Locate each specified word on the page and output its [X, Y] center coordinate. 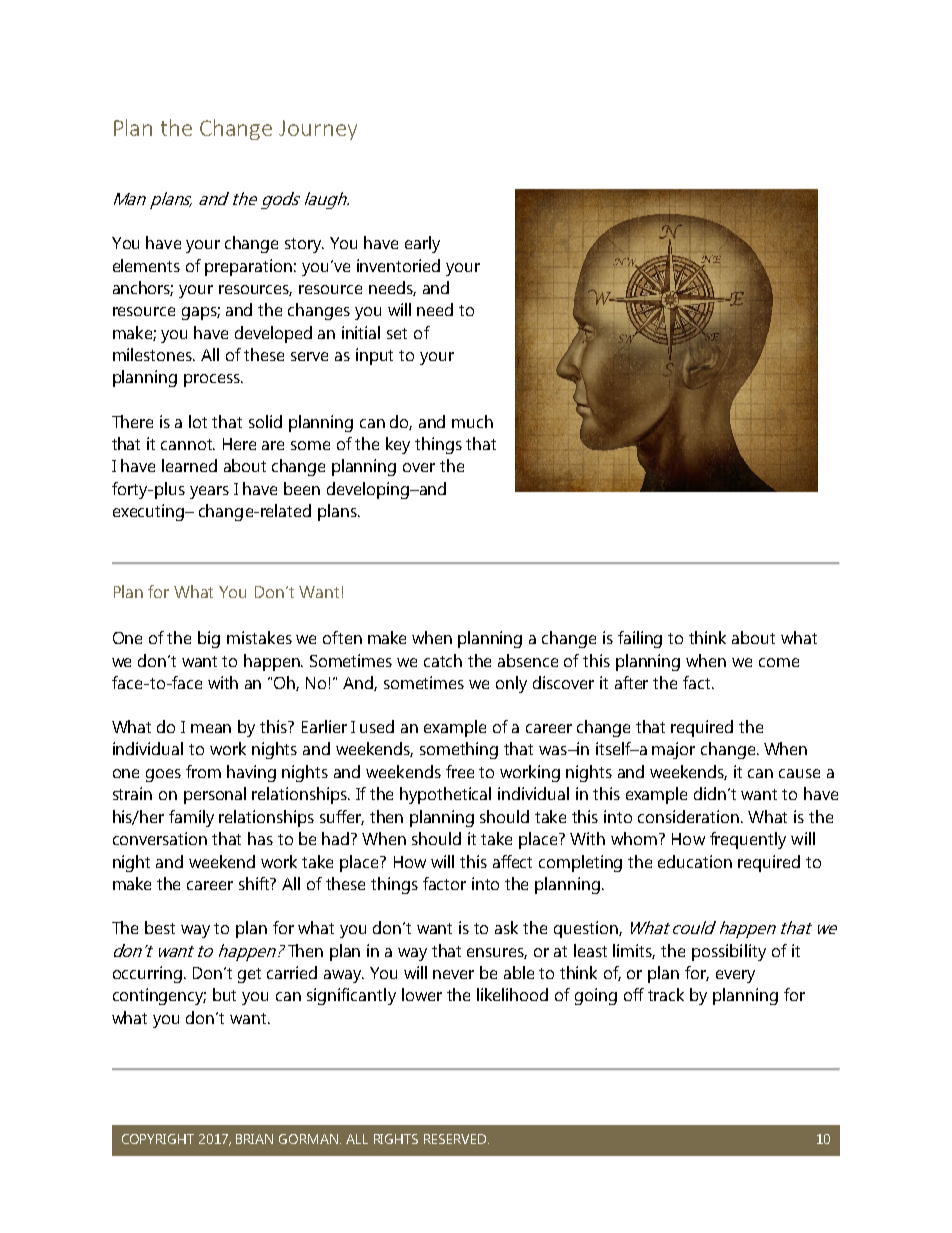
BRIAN [254, 1139]
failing [640, 639]
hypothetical [445, 795]
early [422, 244]
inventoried [398, 265]
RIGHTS [396, 1139]
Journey [318, 130]
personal [215, 795]
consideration [690, 816]
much [472, 421]
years [209, 492]
